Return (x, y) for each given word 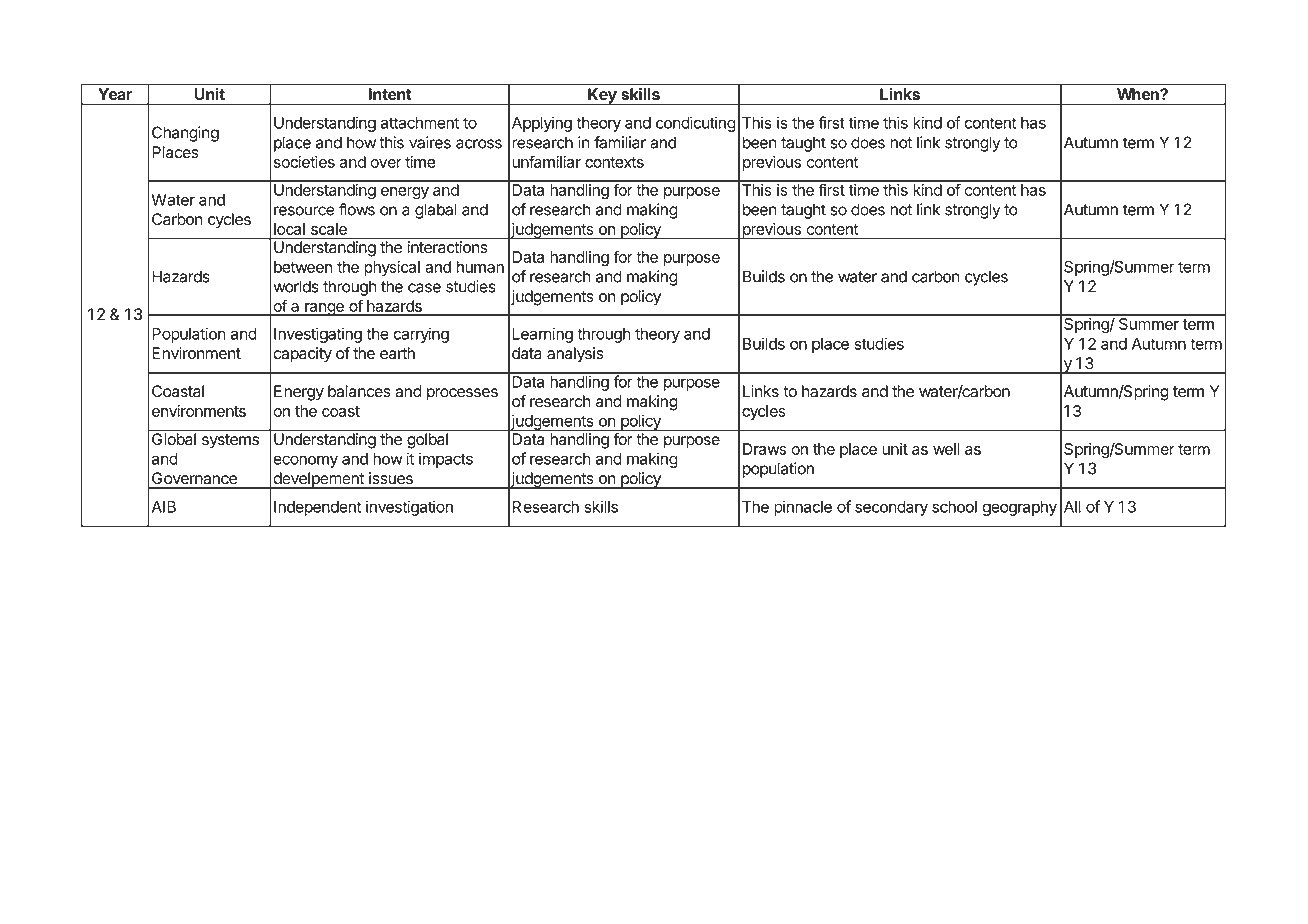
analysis (575, 355)
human (480, 267)
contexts (614, 162)
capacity (302, 355)
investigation (409, 508)
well (946, 449)
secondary (891, 508)
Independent (317, 508)
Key (602, 96)
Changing (185, 134)
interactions (447, 246)
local (289, 229)
